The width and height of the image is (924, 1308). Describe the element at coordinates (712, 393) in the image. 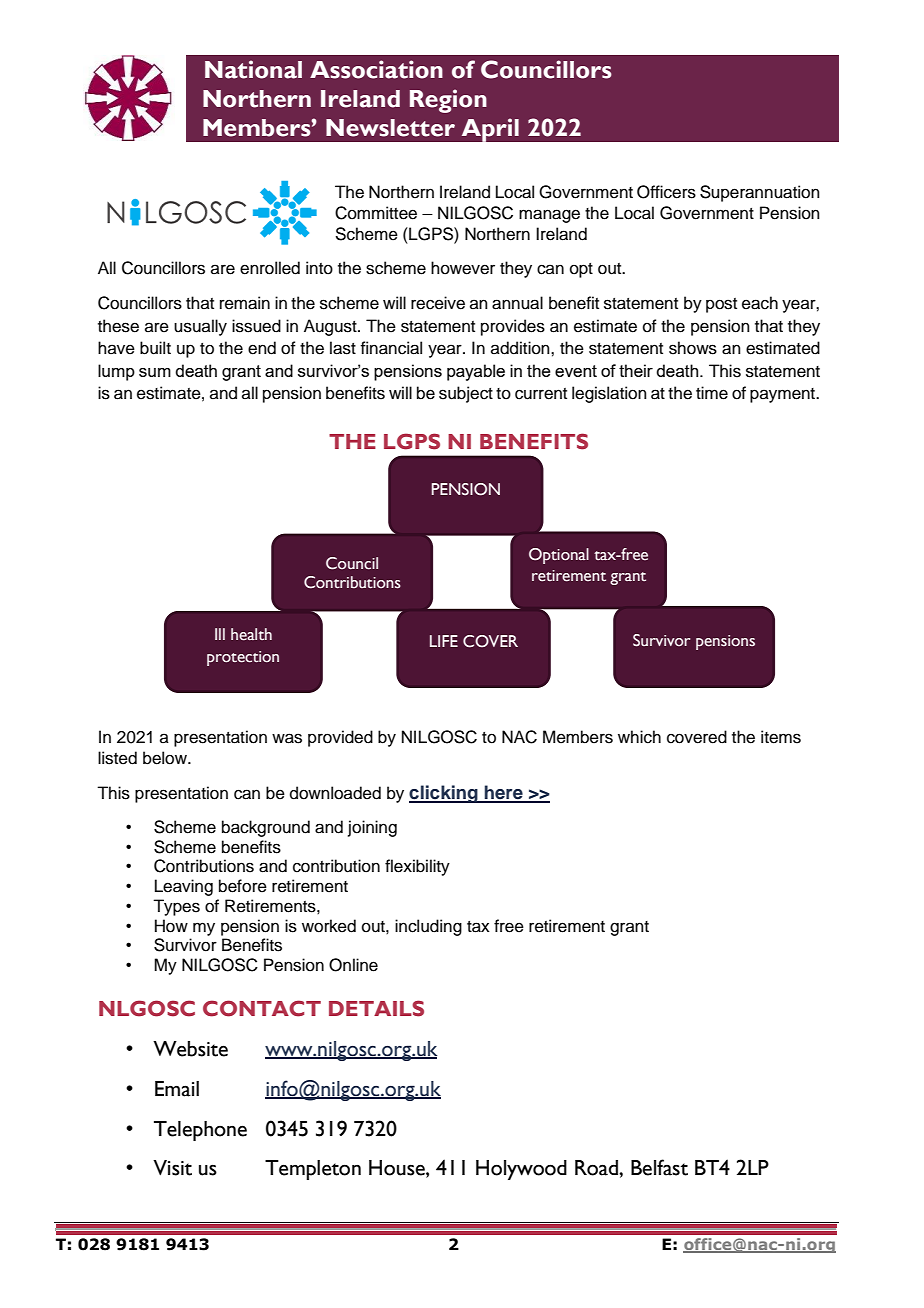

I see `time` at that location.
